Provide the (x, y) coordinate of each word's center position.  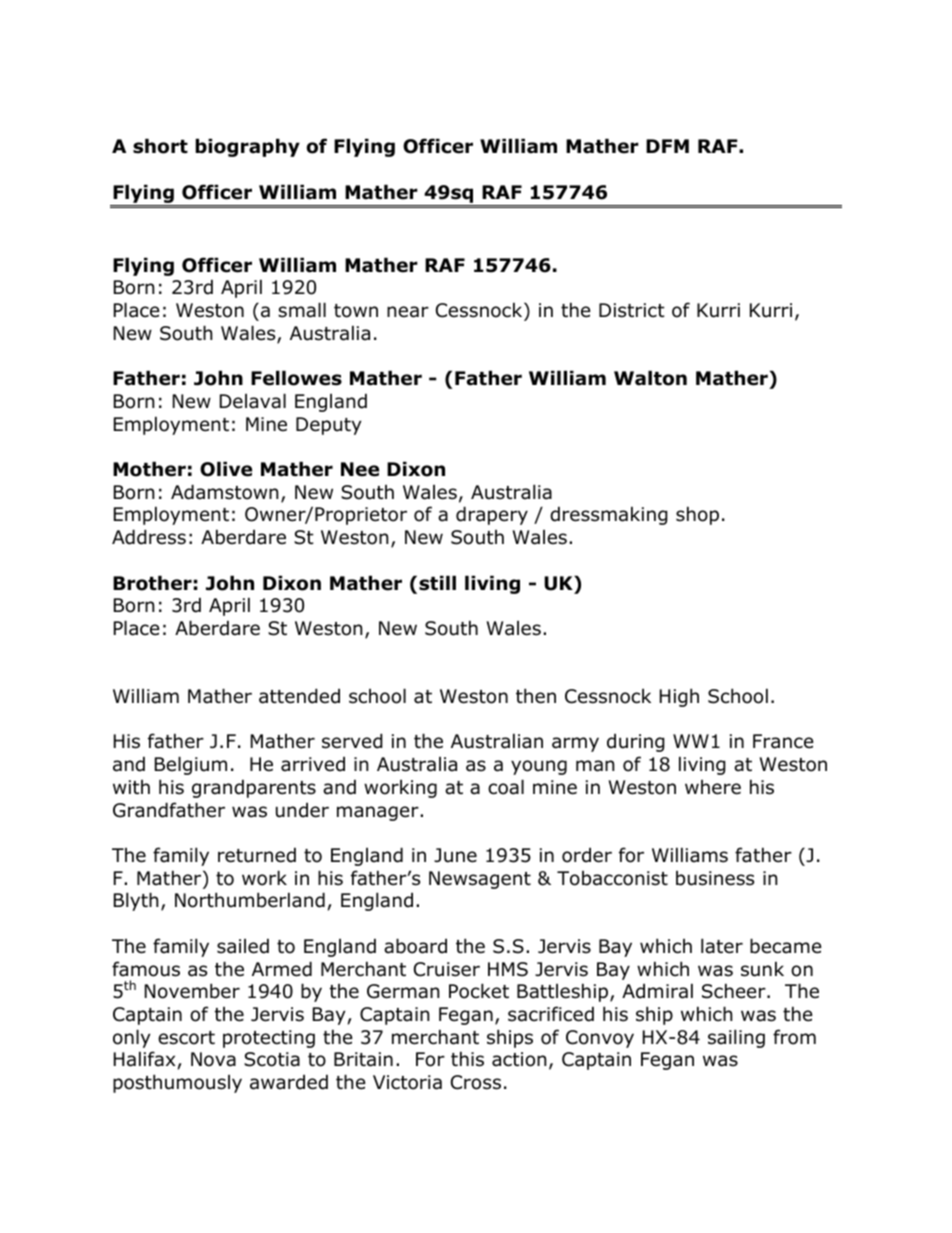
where (713, 787)
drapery (492, 515)
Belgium (191, 765)
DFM (667, 146)
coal (506, 787)
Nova (213, 1059)
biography (247, 147)
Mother (149, 469)
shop (697, 515)
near (408, 312)
